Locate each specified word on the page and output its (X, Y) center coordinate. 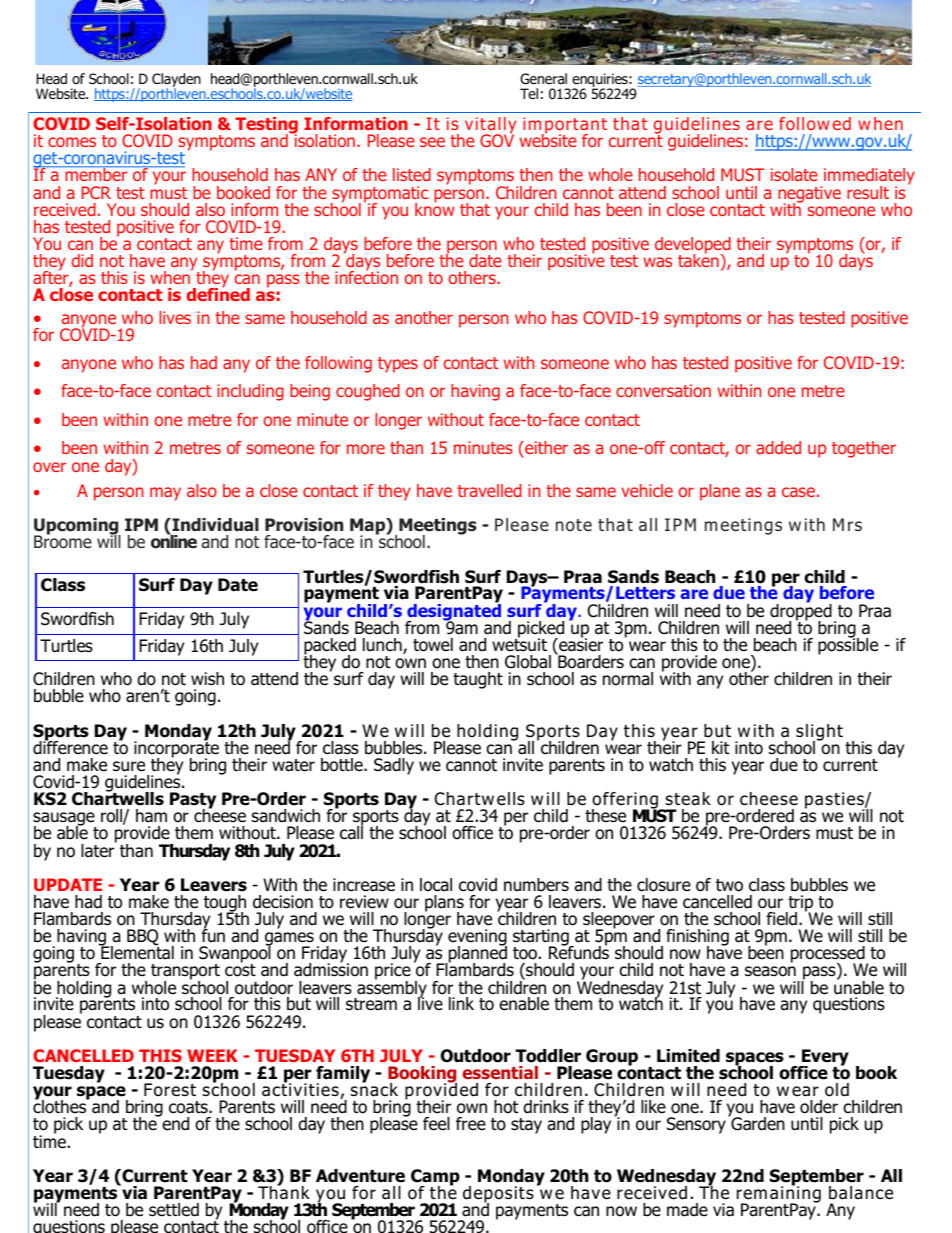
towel (433, 645)
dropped (801, 612)
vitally (490, 127)
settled (174, 1210)
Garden (757, 1123)
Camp (435, 1178)
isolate (794, 174)
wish (207, 679)
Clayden (176, 81)
